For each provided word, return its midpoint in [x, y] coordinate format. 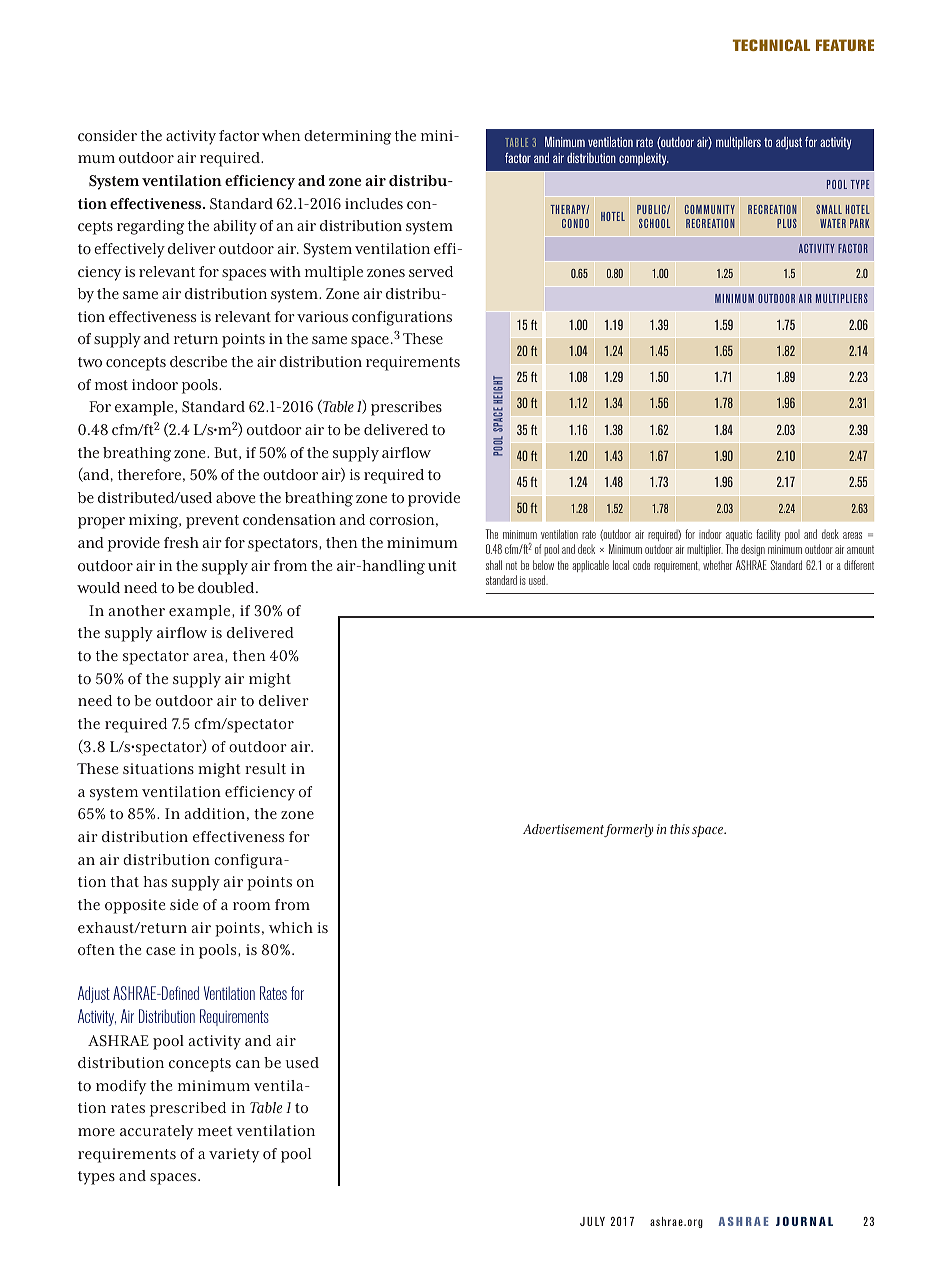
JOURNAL [804, 1221]
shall [494, 565]
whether [717, 565]
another [136, 611]
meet [215, 1131]
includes [374, 203]
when [281, 135]
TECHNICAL [771, 45]
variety [234, 1155]
